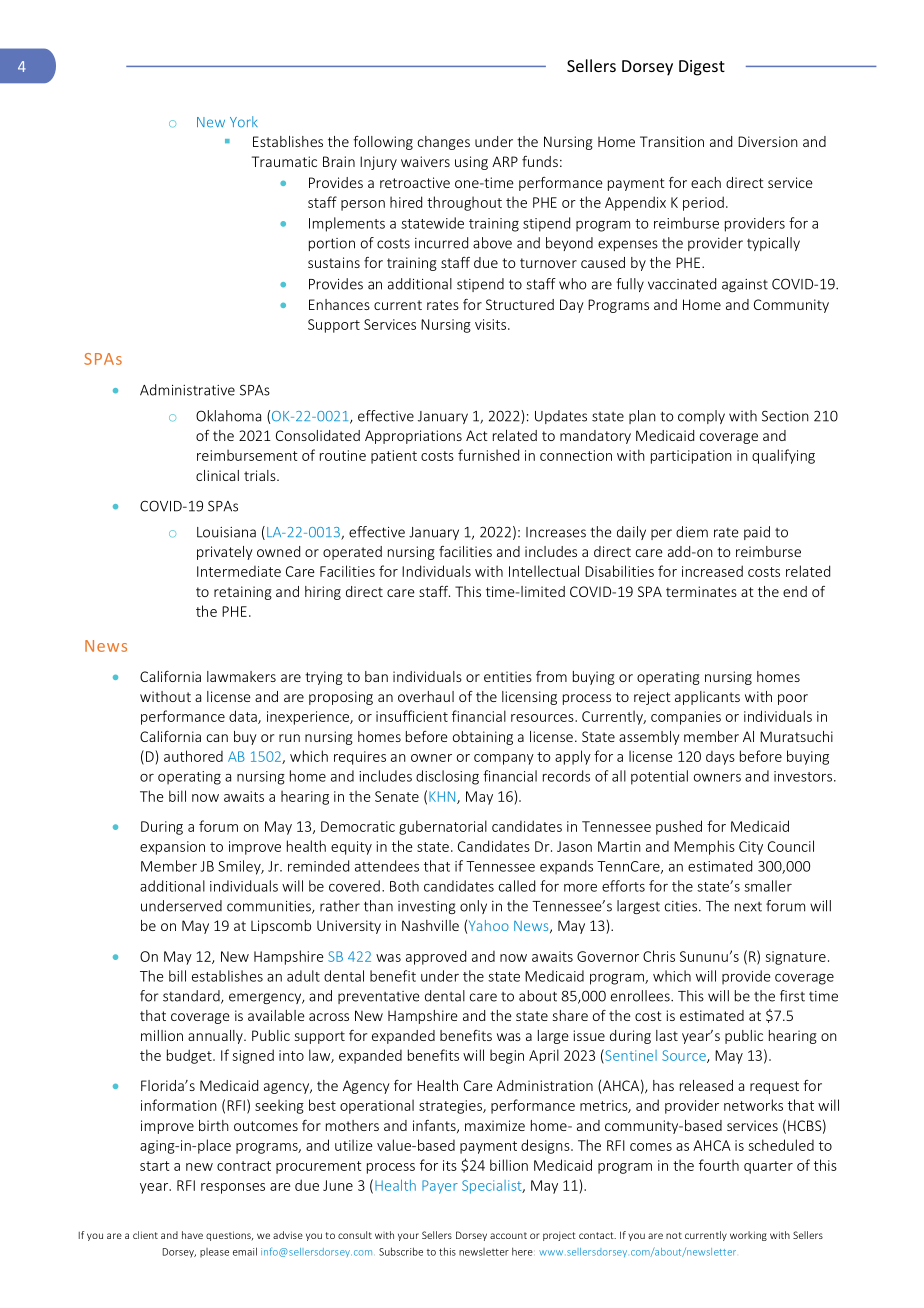 This page has width=924, height=1308. Describe the element at coordinates (704, 847) in the page. I see `Memphis` at that location.
